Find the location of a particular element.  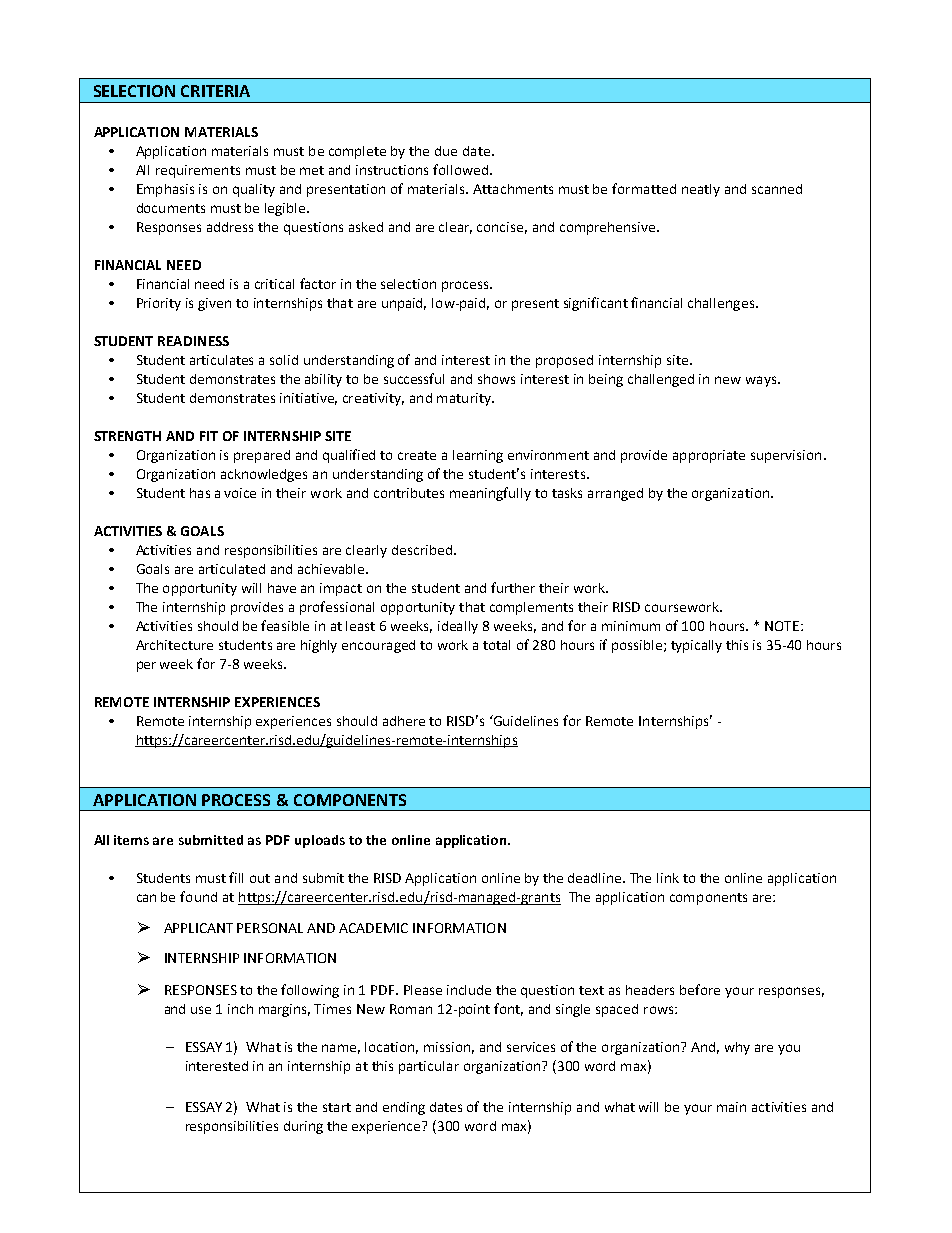

during is located at coordinates (303, 1127).
